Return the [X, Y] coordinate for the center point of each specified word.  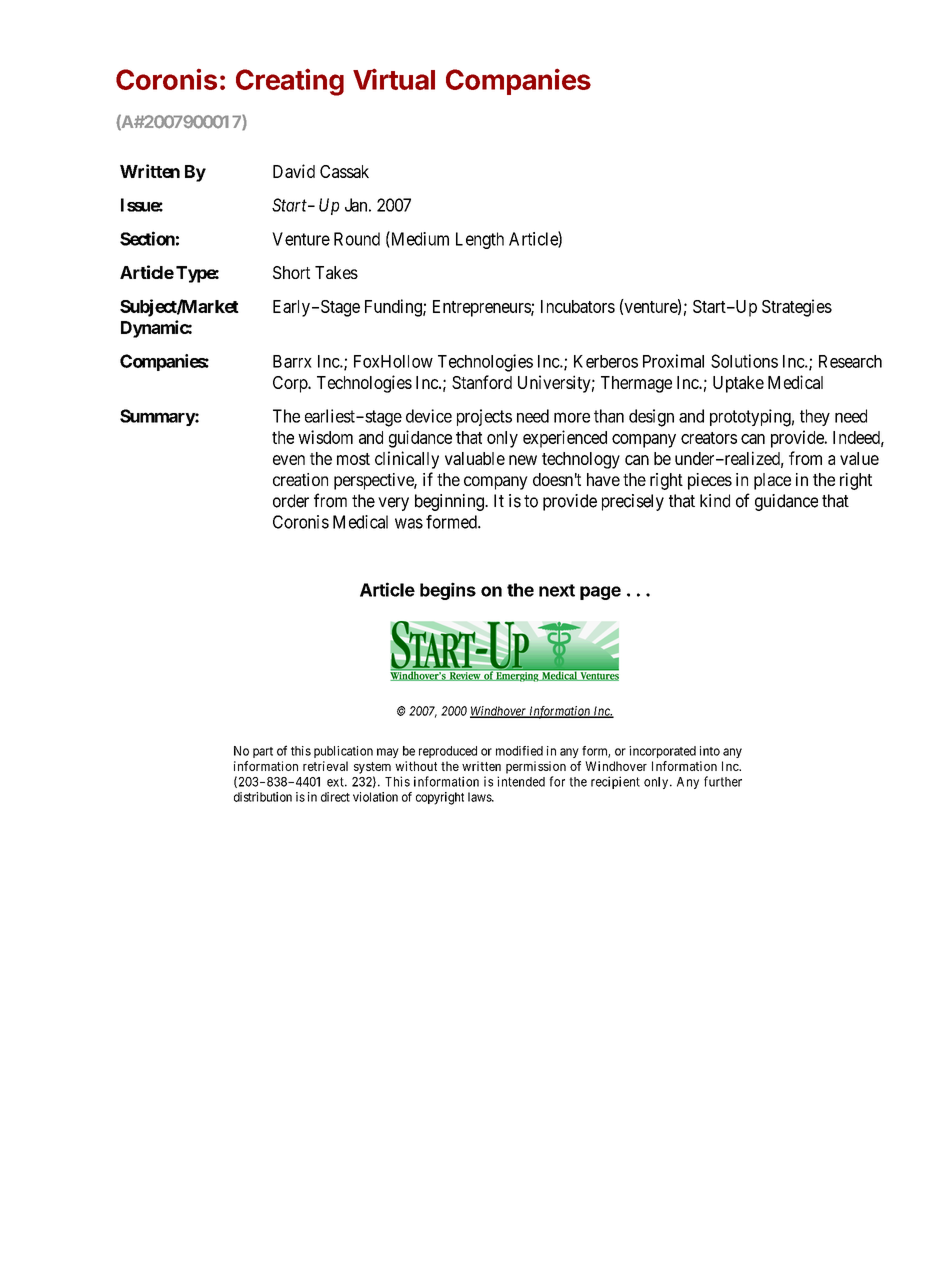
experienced [565, 439]
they [815, 417]
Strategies [797, 308]
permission [536, 767]
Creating [290, 82]
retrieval [325, 766]
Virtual [394, 79]
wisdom [325, 437]
